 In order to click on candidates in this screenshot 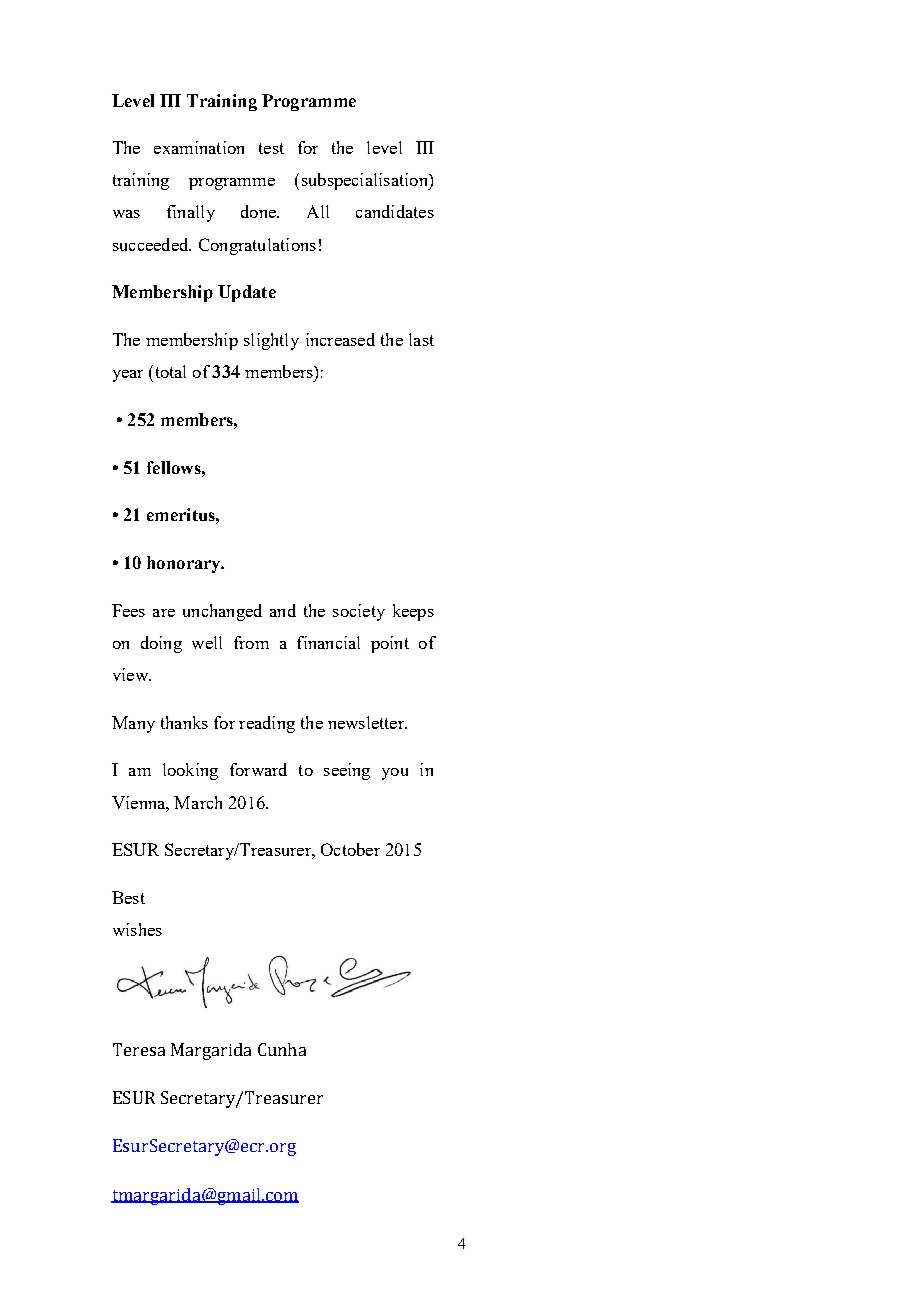, I will do `click(395, 211)`.
